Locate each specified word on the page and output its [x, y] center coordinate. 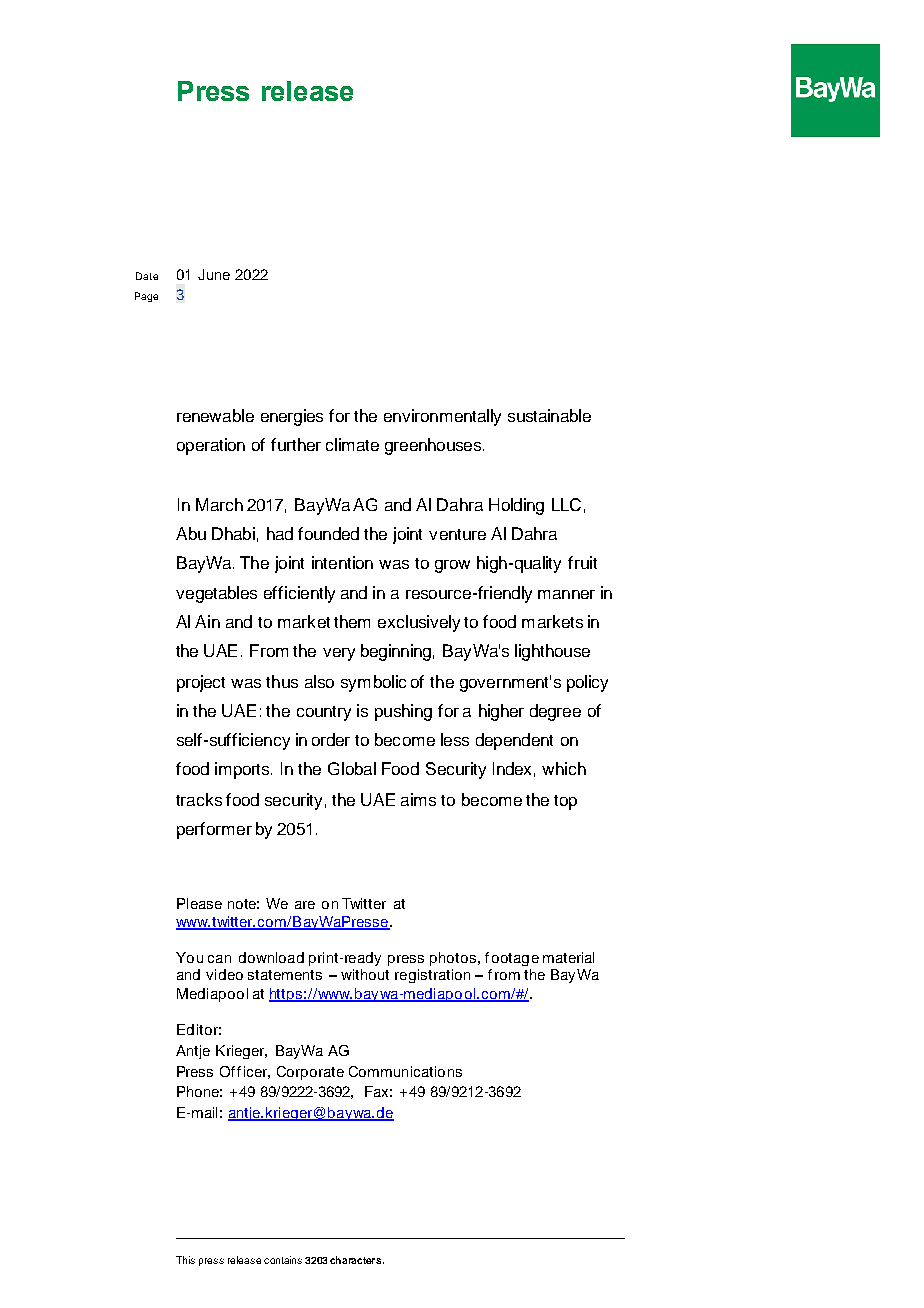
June [214, 274]
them [352, 621]
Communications [405, 1071]
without [365, 974]
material [568, 957]
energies [292, 417]
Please [199, 903]
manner [566, 594]
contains [283, 1260]
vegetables [216, 594]
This [185, 1260]
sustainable [549, 415]
